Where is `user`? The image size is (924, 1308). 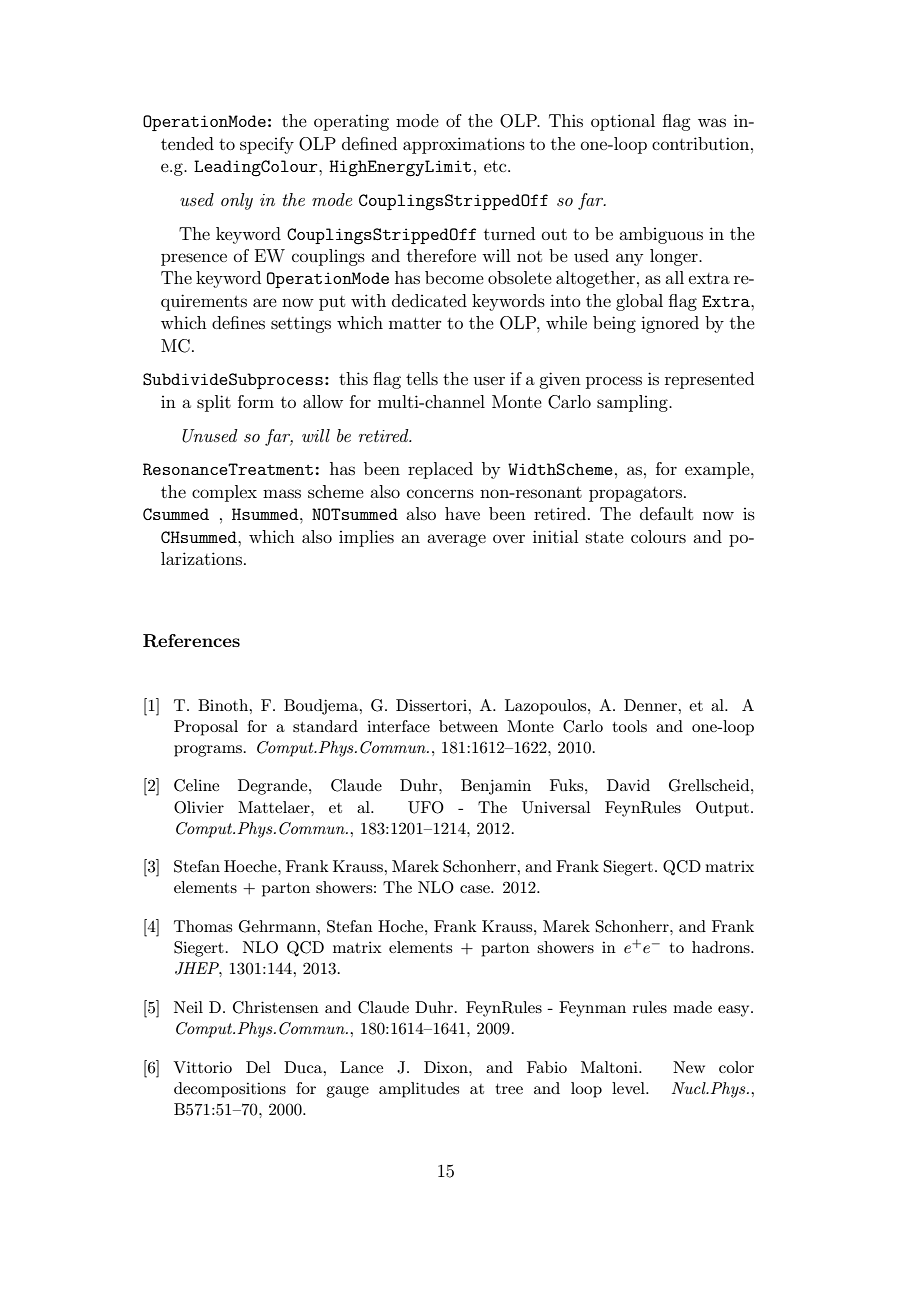 user is located at coordinates (489, 380).
